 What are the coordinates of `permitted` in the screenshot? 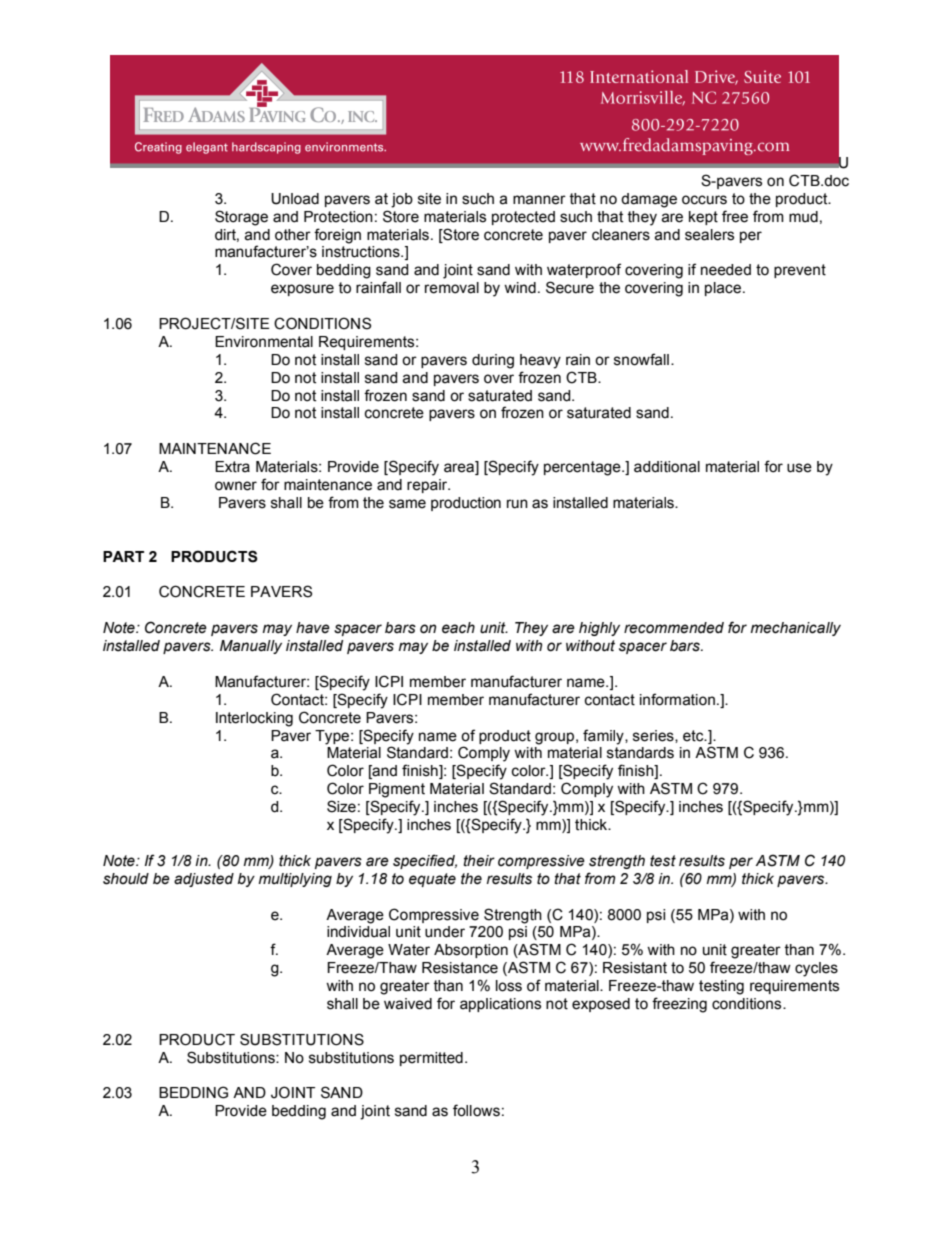 It's located at (431, 1059).
